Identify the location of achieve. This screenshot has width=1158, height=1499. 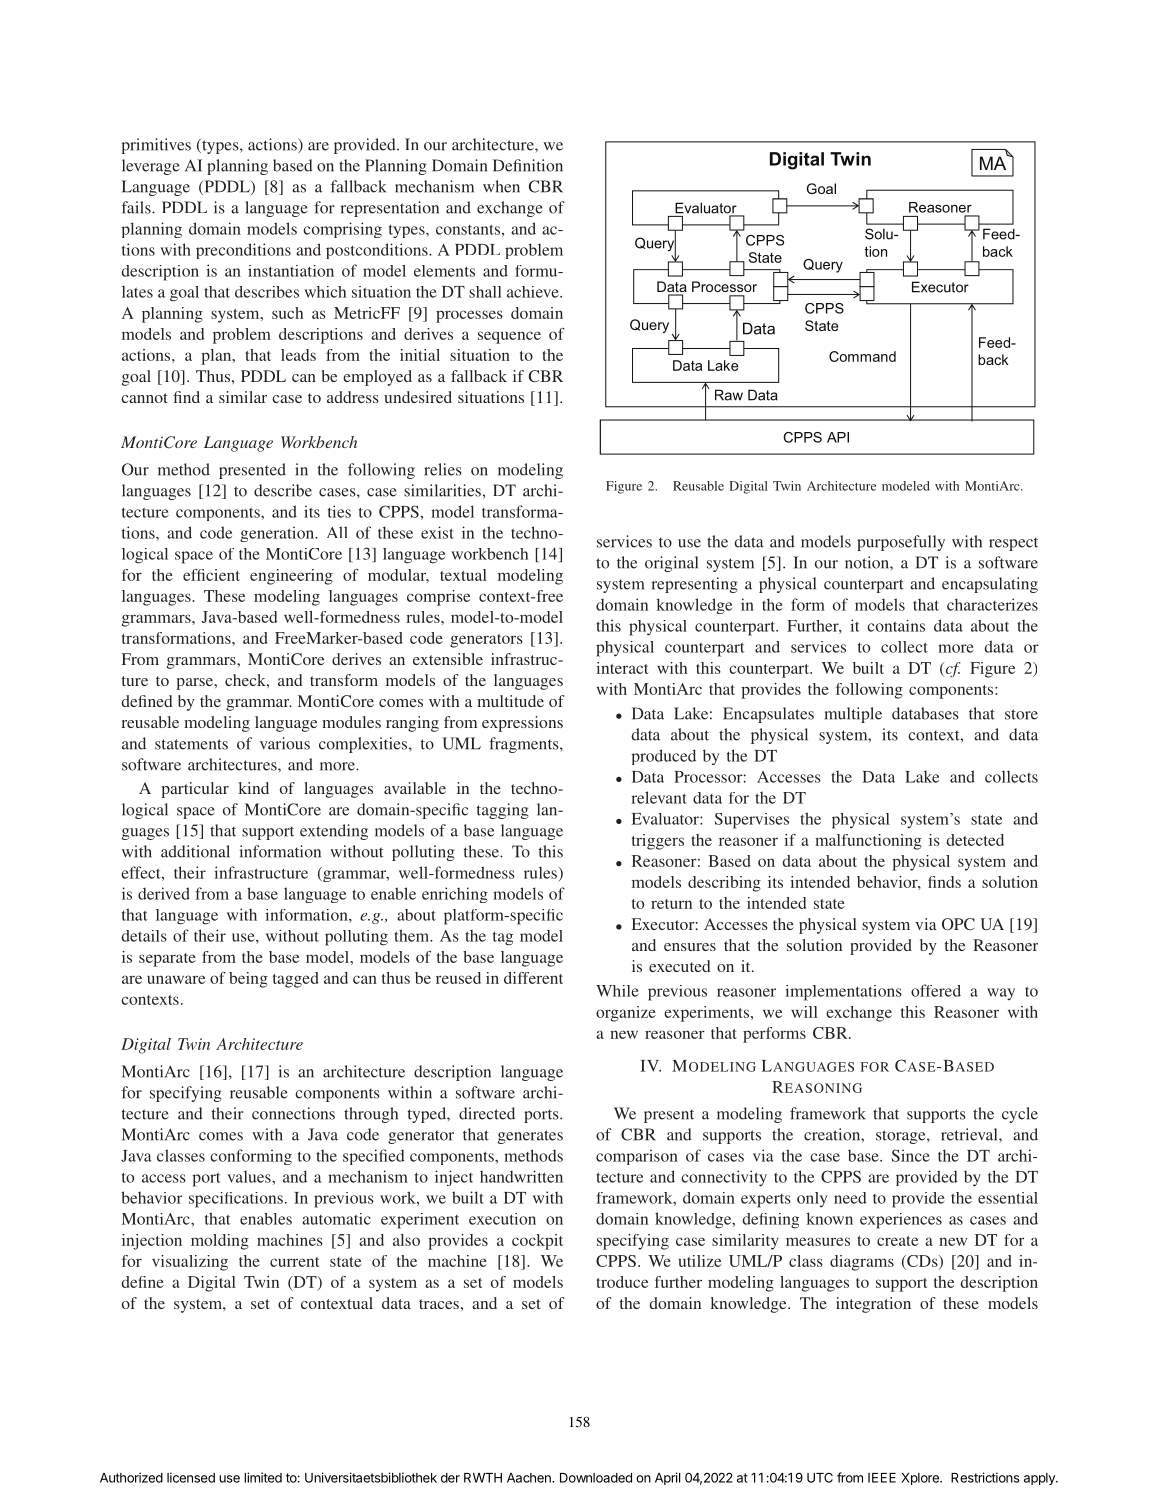
(534, 292).
